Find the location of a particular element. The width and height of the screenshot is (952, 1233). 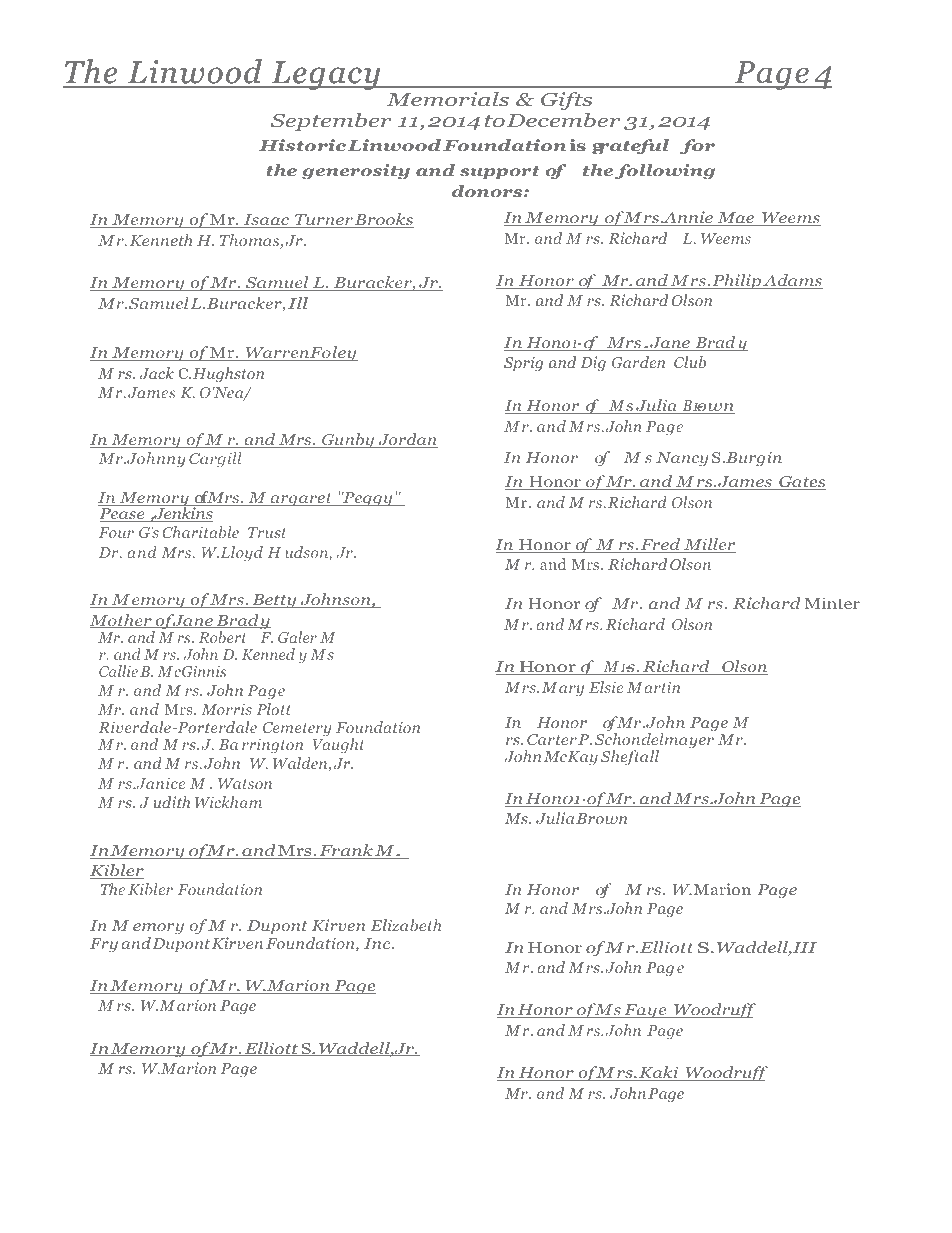

Pease is located at coordinates (123, 515).
